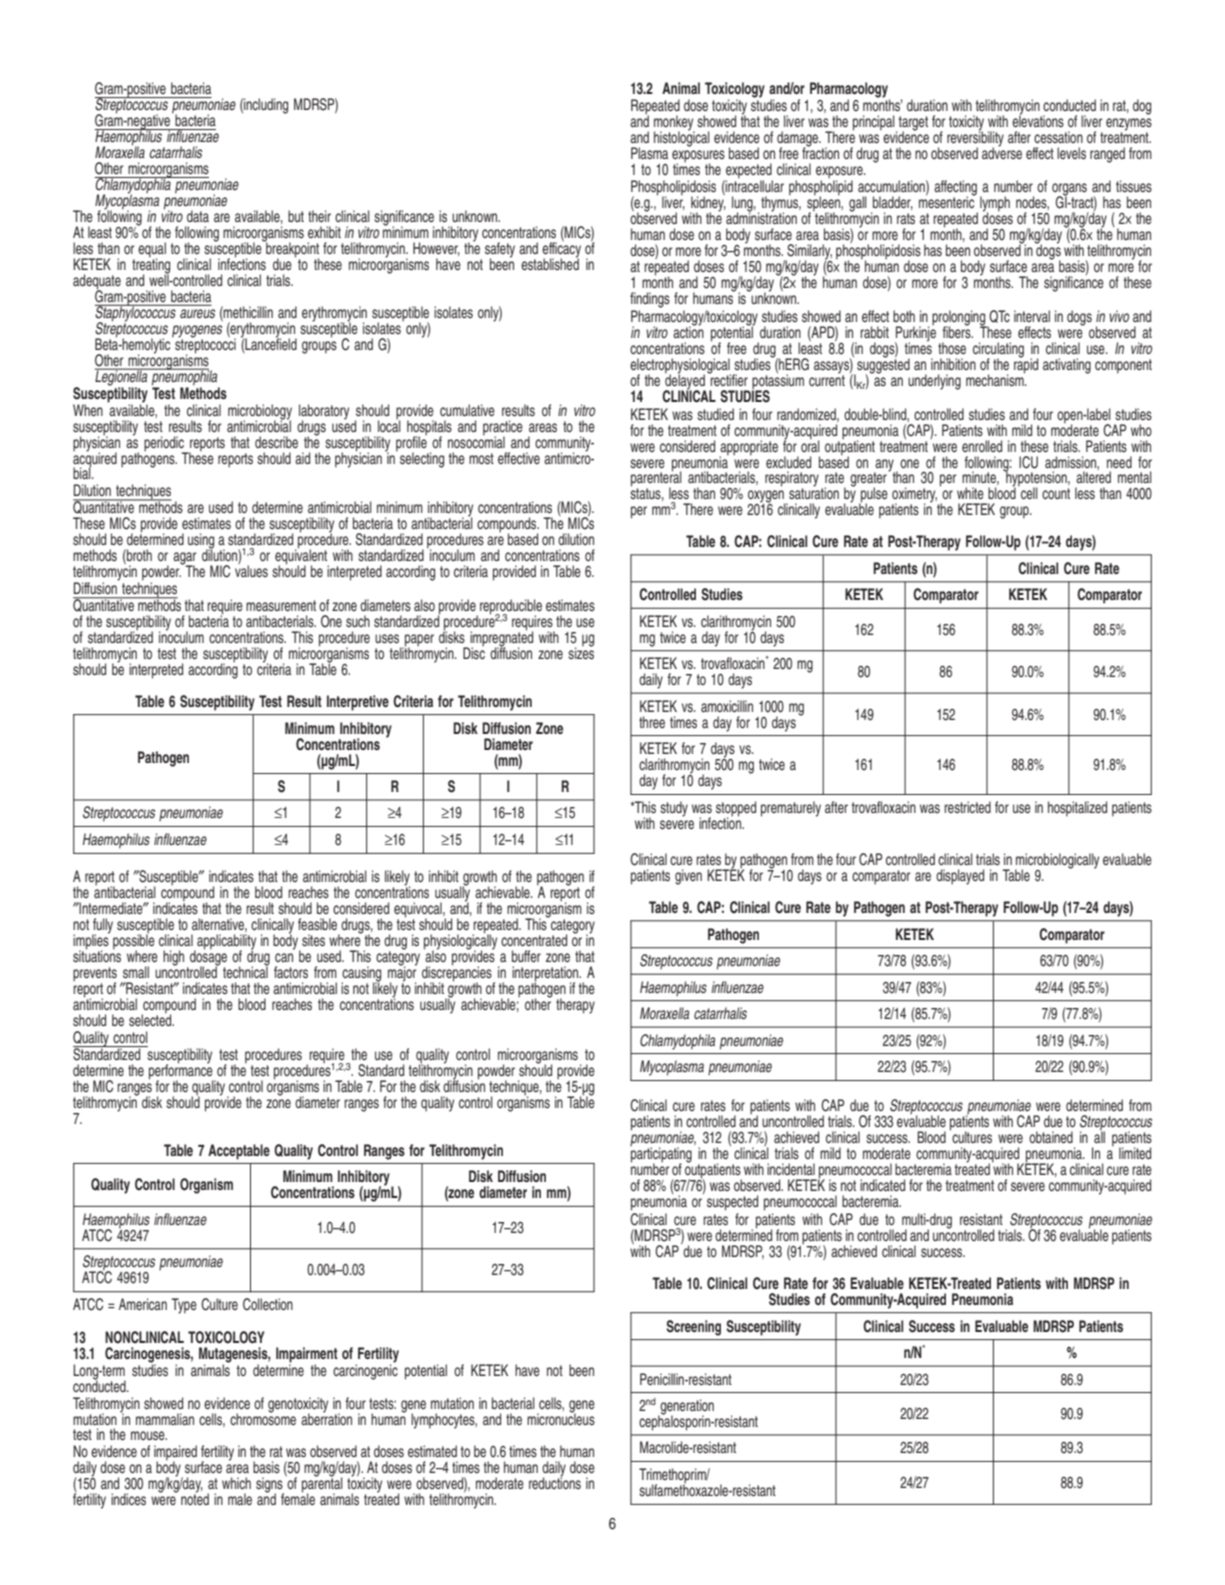  Describe the element at coordinates (165, 444) in the screenshot. I see `periodic` at that location.
